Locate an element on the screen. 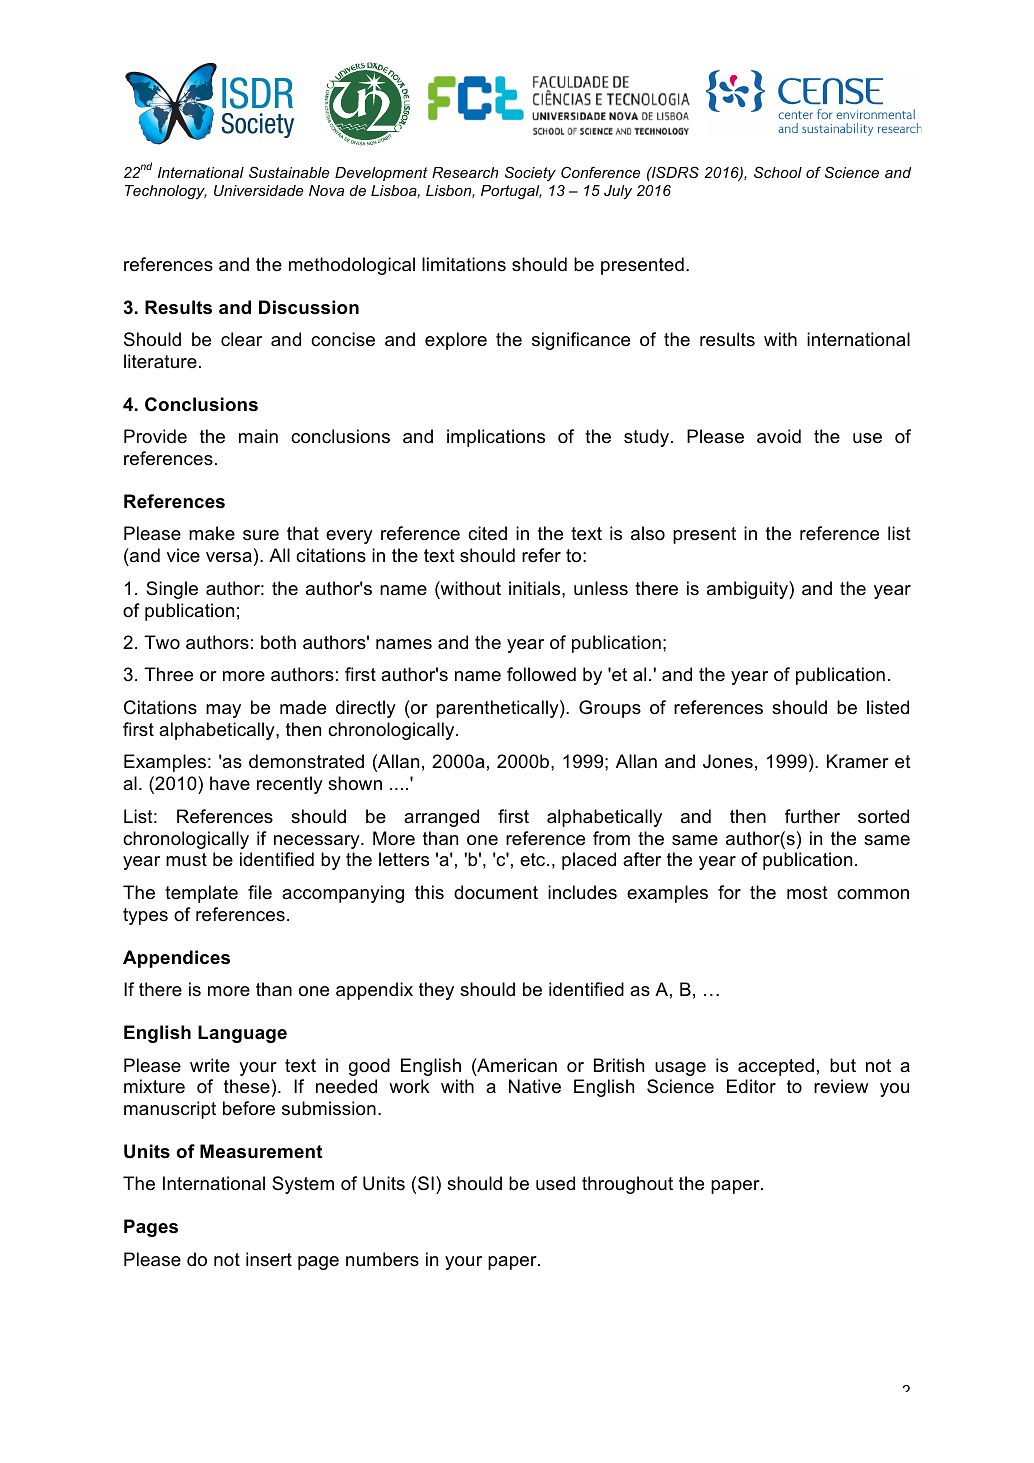 Image resolution: width=1034 pixels, height=1463 pixels. may is located at coordinates (223, 711).
